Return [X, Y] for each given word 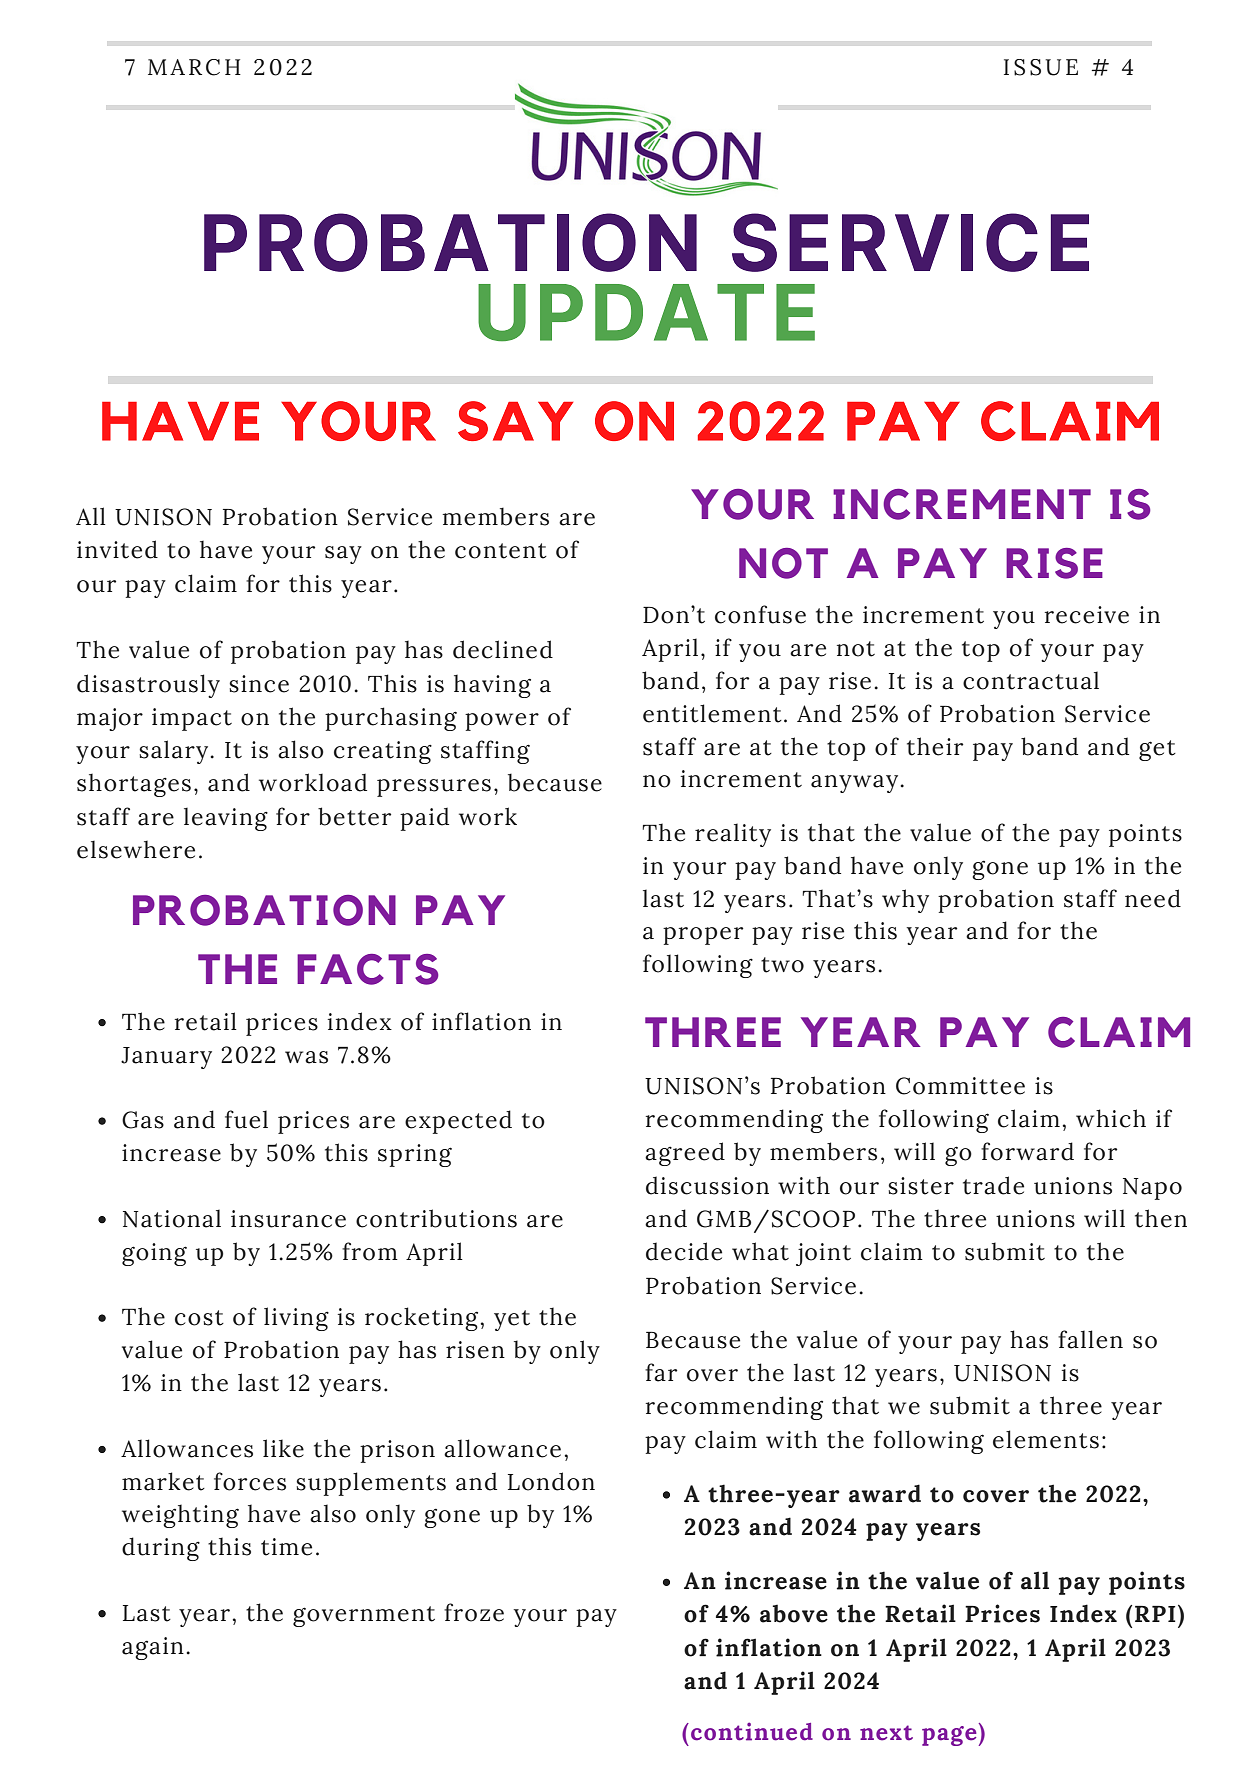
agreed [685, 1154]
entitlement [712, 713]
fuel [246, 1119]
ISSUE [1041, 67]
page [949, 1736]
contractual [1031, 680]
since [259, 684]
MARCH [194, 67]
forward [1027, 1151]
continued [752, 1731]
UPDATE [646, 313]
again [153, 1648]
